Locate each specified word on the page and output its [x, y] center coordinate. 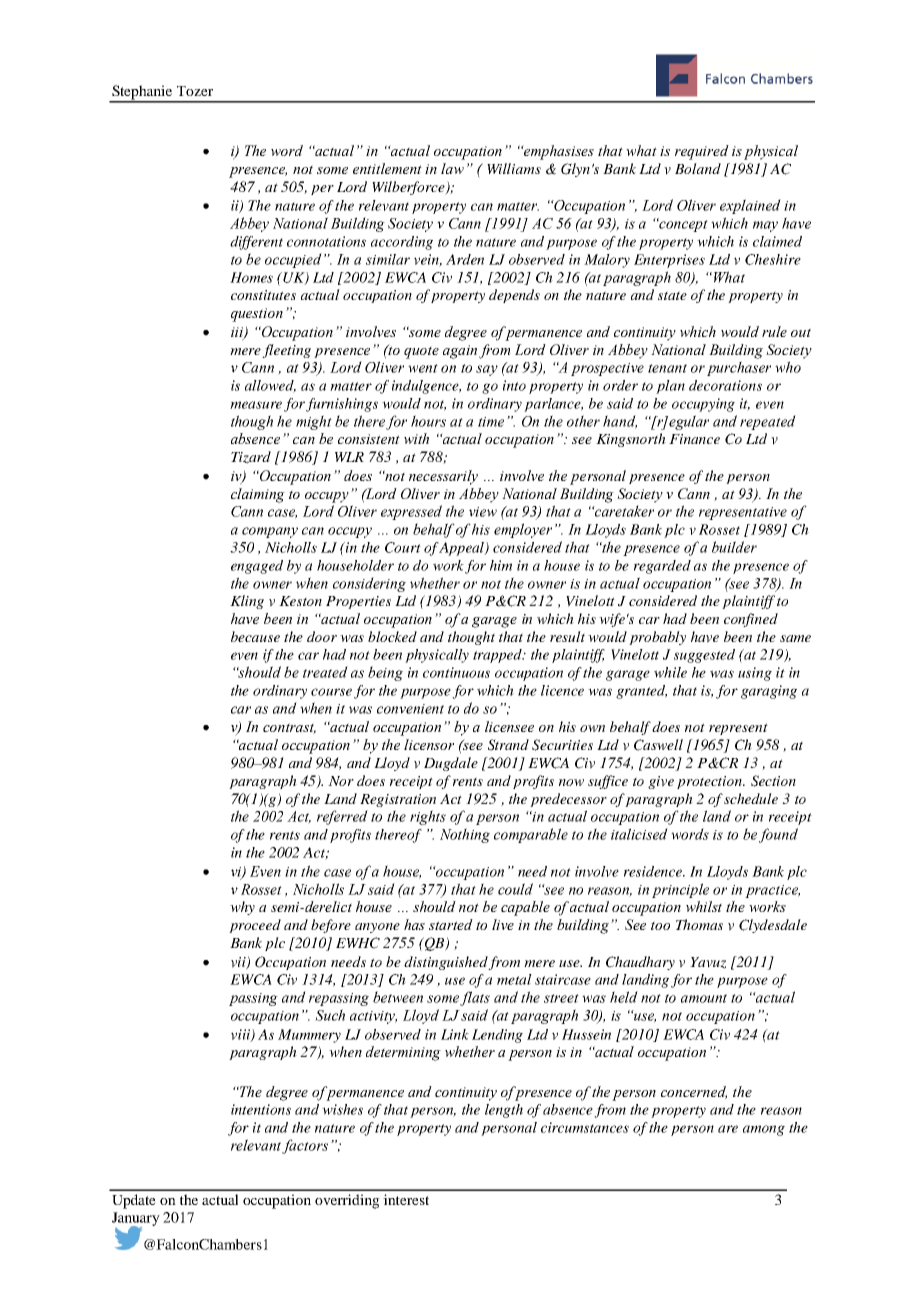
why [242, 908]
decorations [725, 385]
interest [406, 1199]
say [487, 370]
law [452, 168]
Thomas [699, 924]
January [136, 1220]
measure [256, 405]
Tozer [195, 91]
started [451, 924]
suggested [704, 656]
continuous [456, 672]
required [702, 152]
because [255, 636]
